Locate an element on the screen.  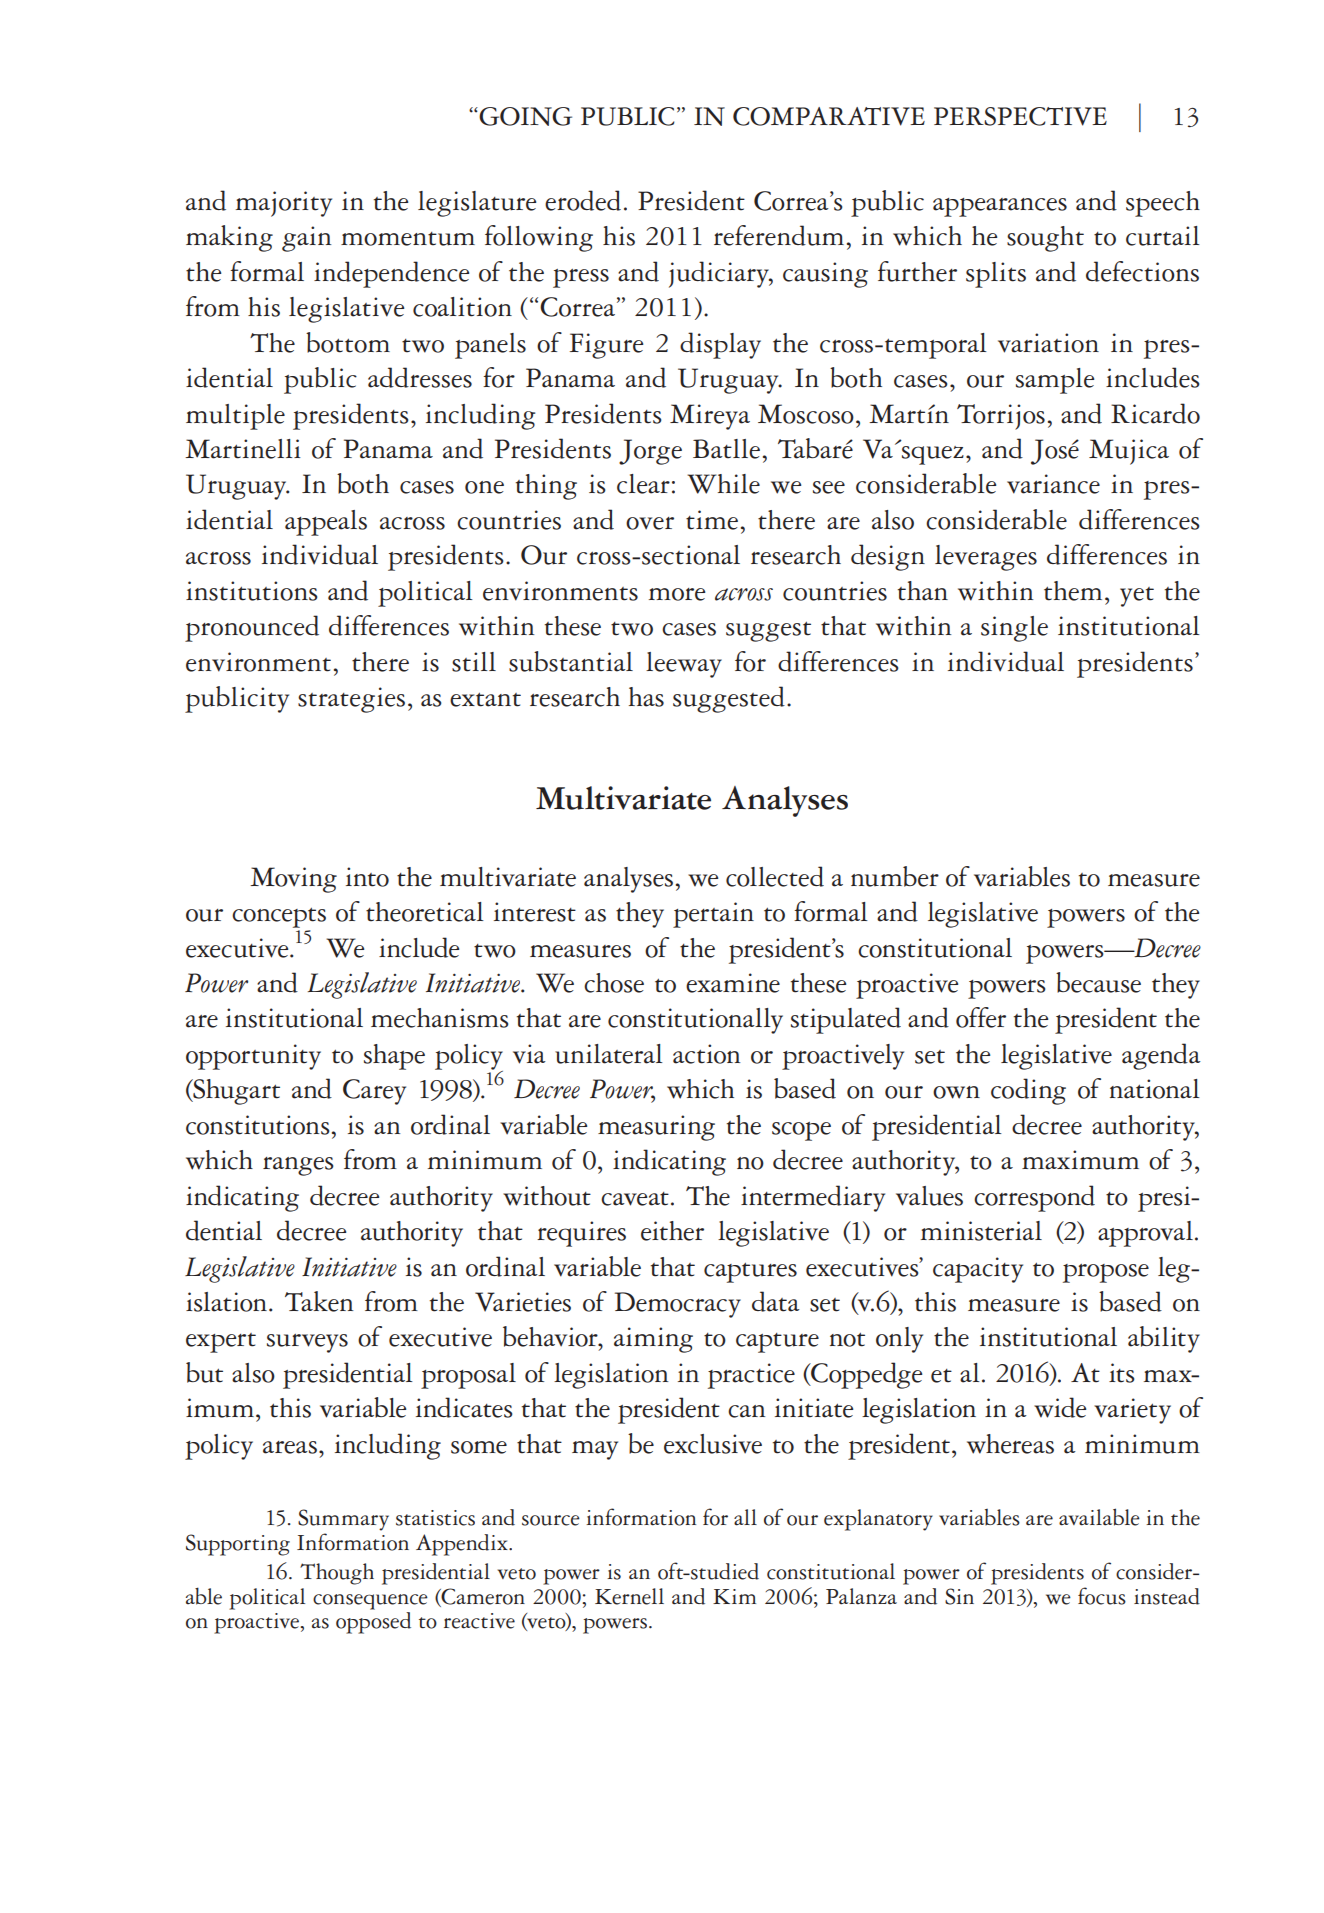
Carey is located at coordinates (374, 1092).
